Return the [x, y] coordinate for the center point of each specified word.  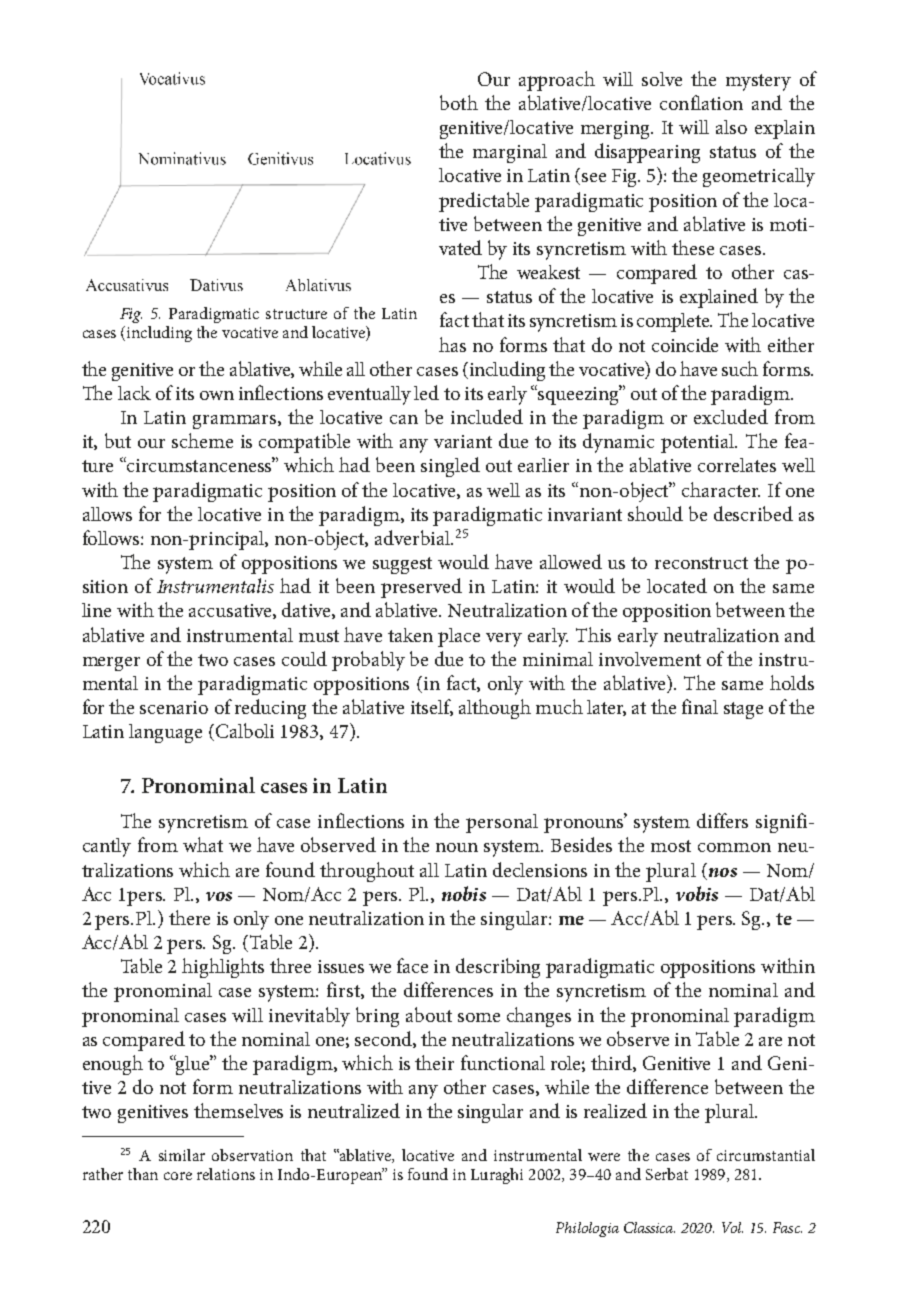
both [459, 102]
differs [722, 820]
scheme [202, 440]
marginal [510, 153]
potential [699, 443]
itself [432, 707]
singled [450, 467]
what [203, 844]
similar [182, 1155]
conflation [701, 102]
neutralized [354, 1110]
